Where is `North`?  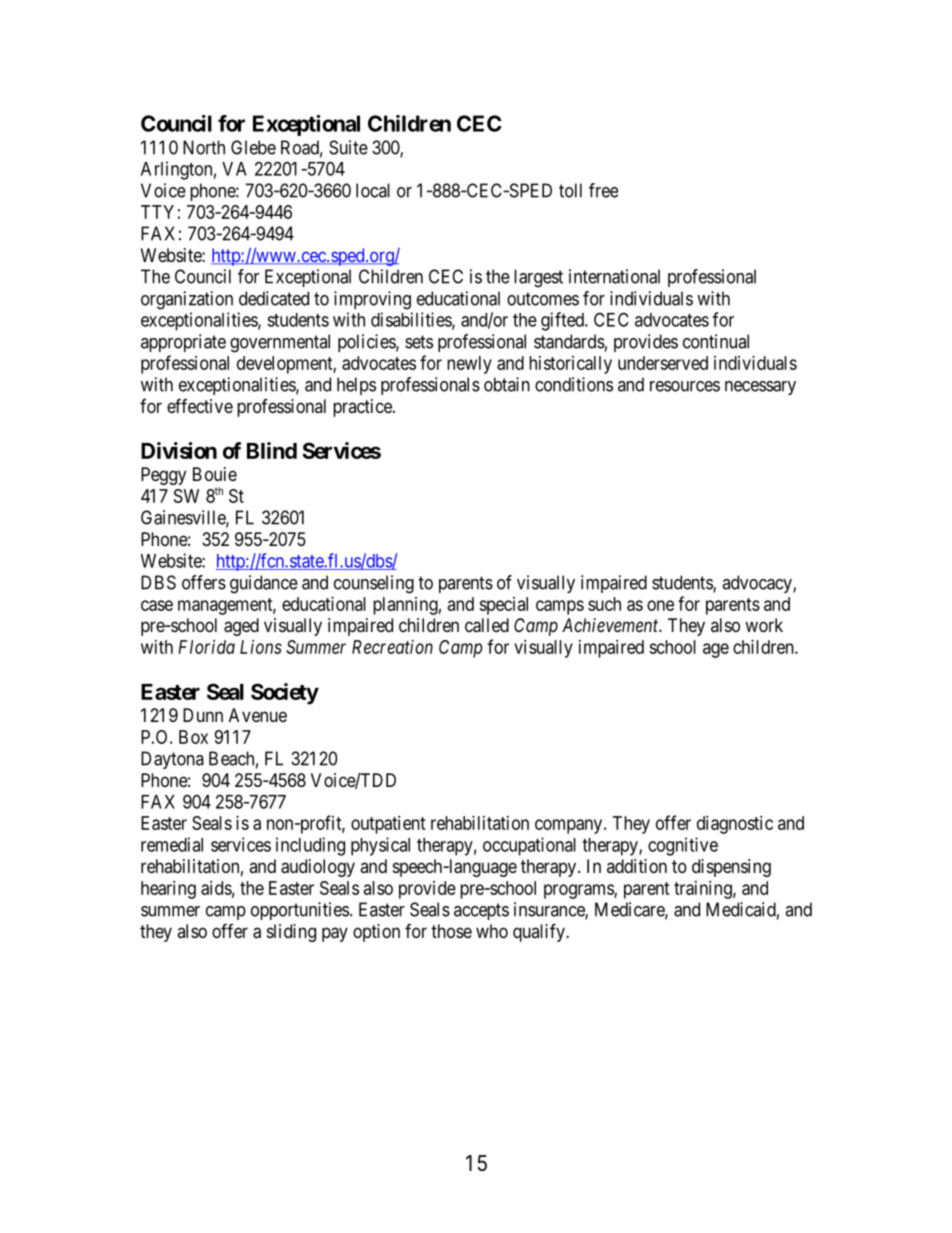
North is located at coordinates (204, 147).
